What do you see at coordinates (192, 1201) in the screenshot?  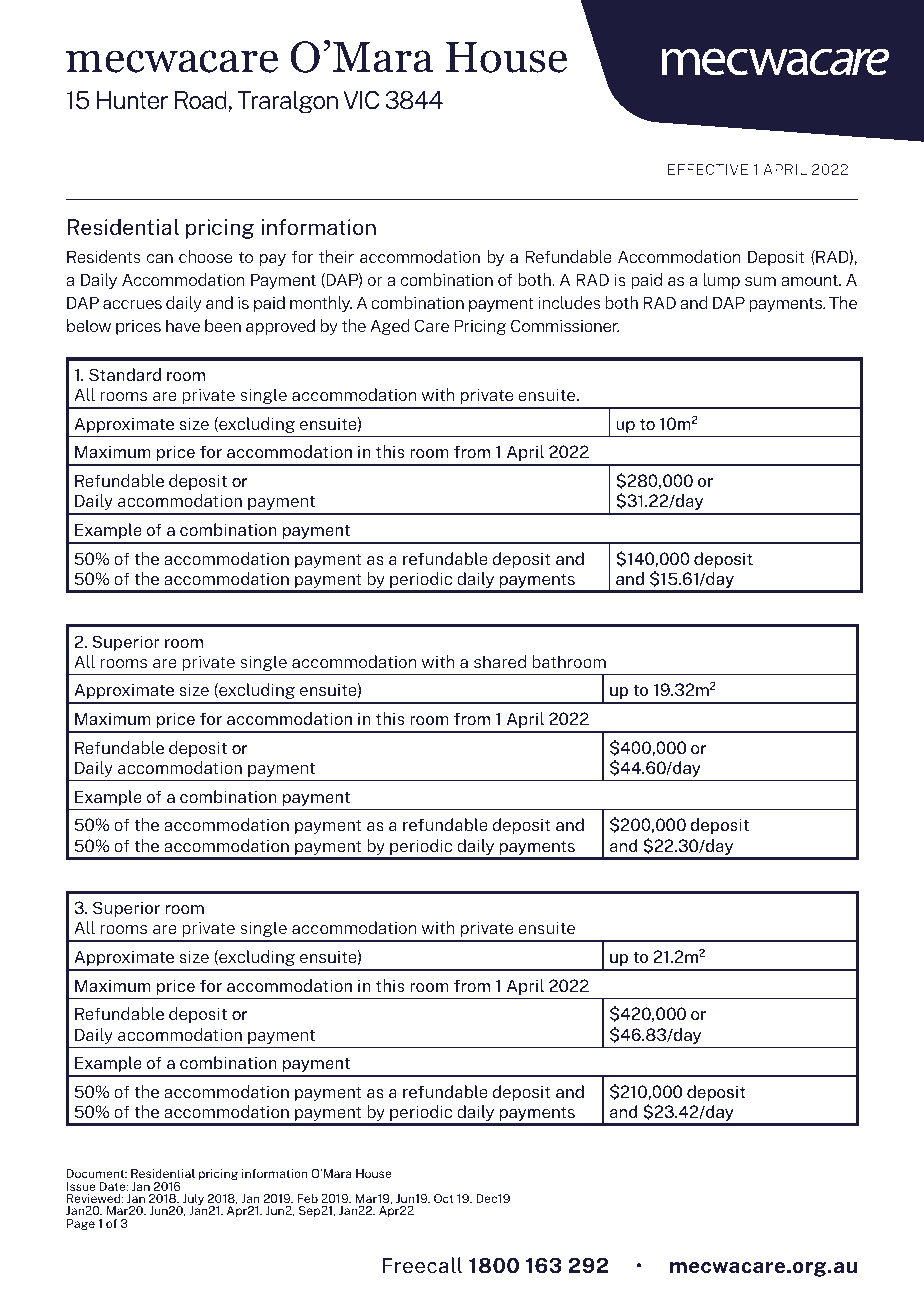 I see `July` at bounding box center [192, 1201].
